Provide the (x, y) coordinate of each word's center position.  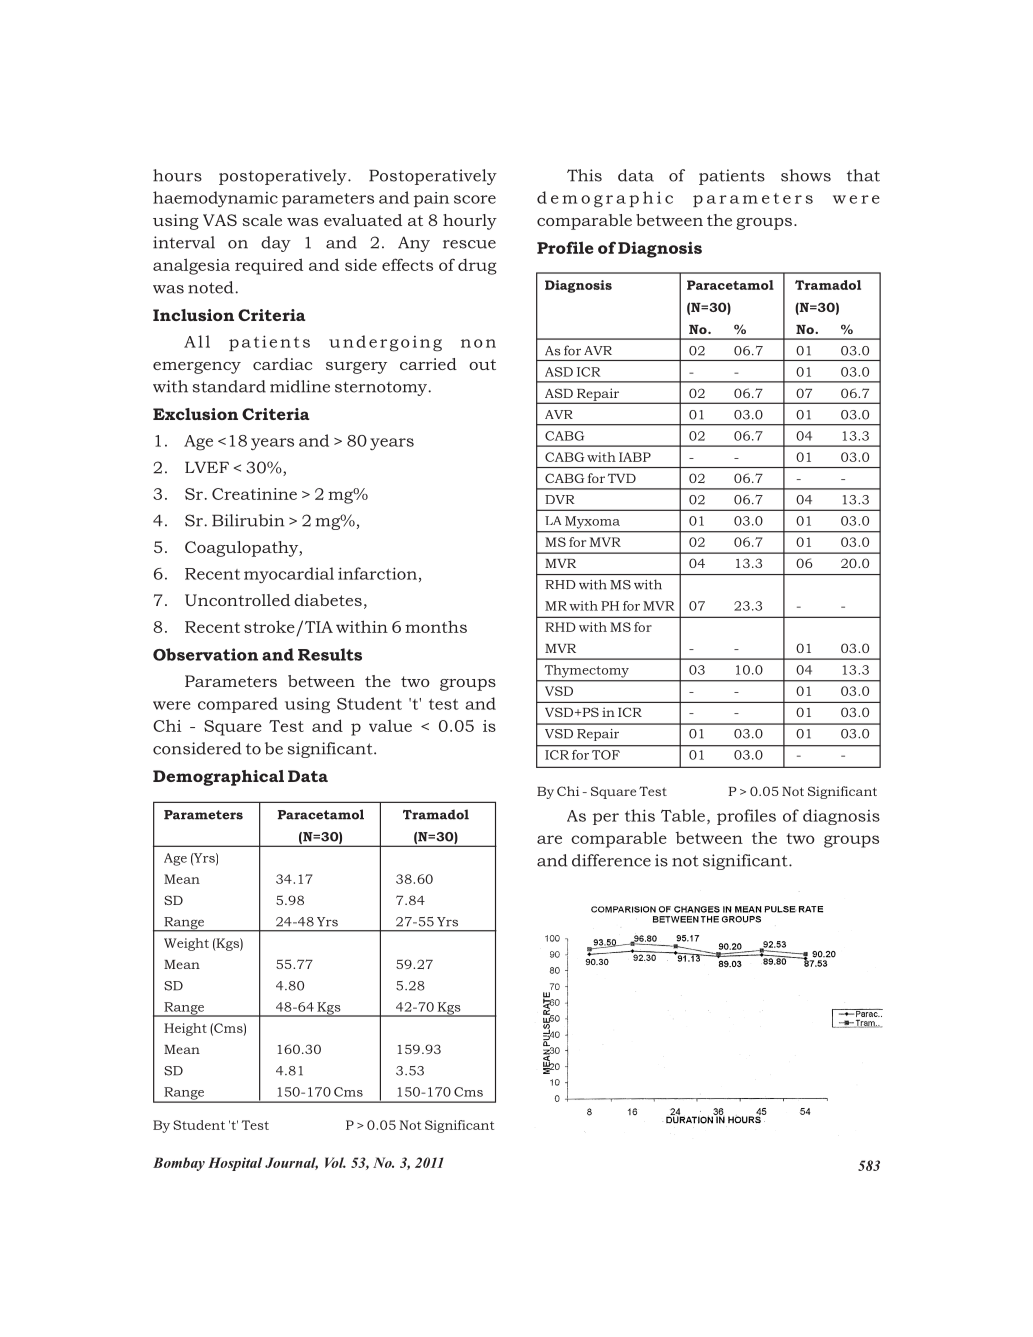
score (475, 199)
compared (238, 705)
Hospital (235, 1164)
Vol (335, 1162)
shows (806, 175)
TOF (606, 755)
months (436, 626)
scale (262, 220)
